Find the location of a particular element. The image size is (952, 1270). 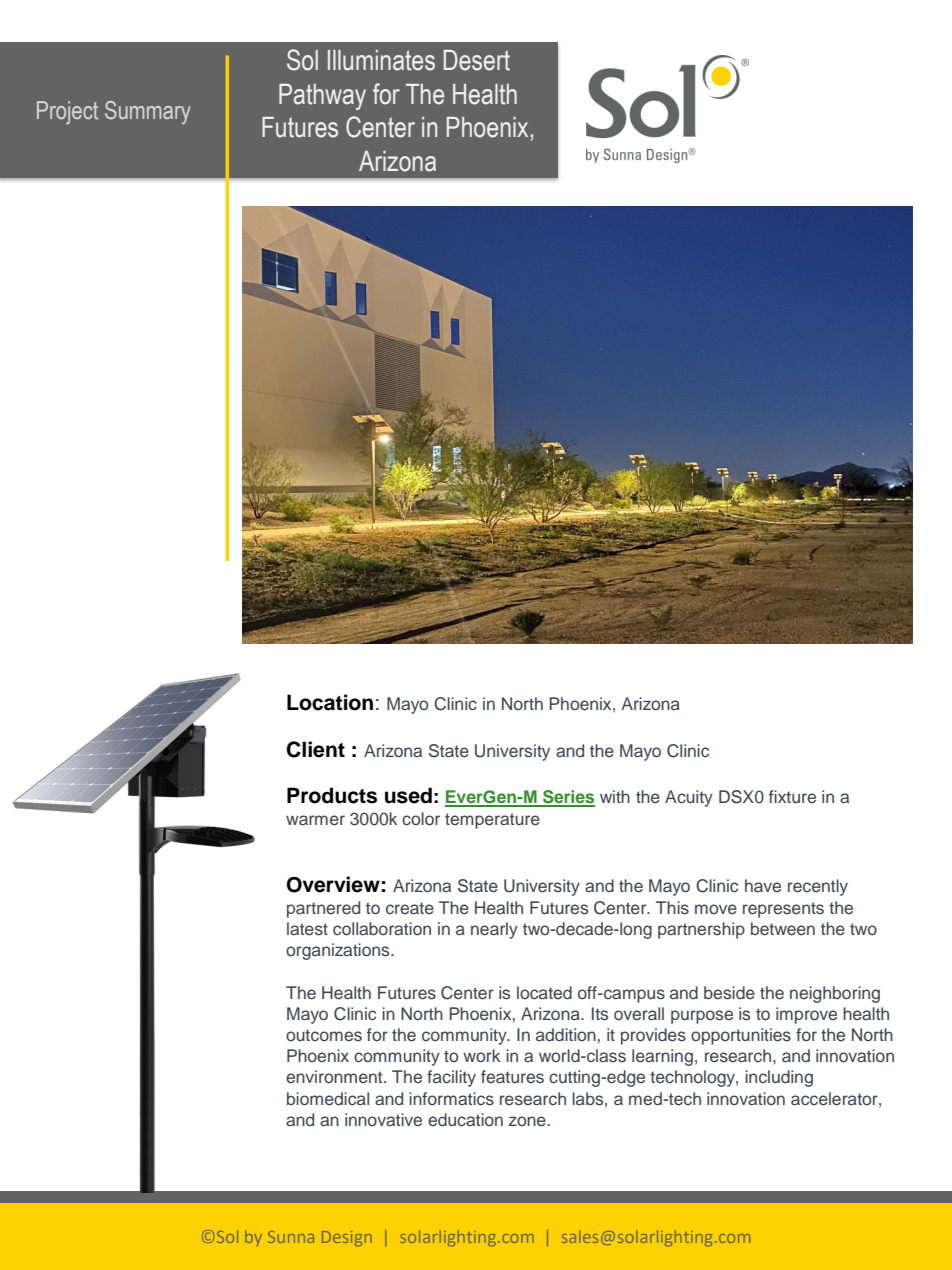

move is located at coordinates (716, 909).
